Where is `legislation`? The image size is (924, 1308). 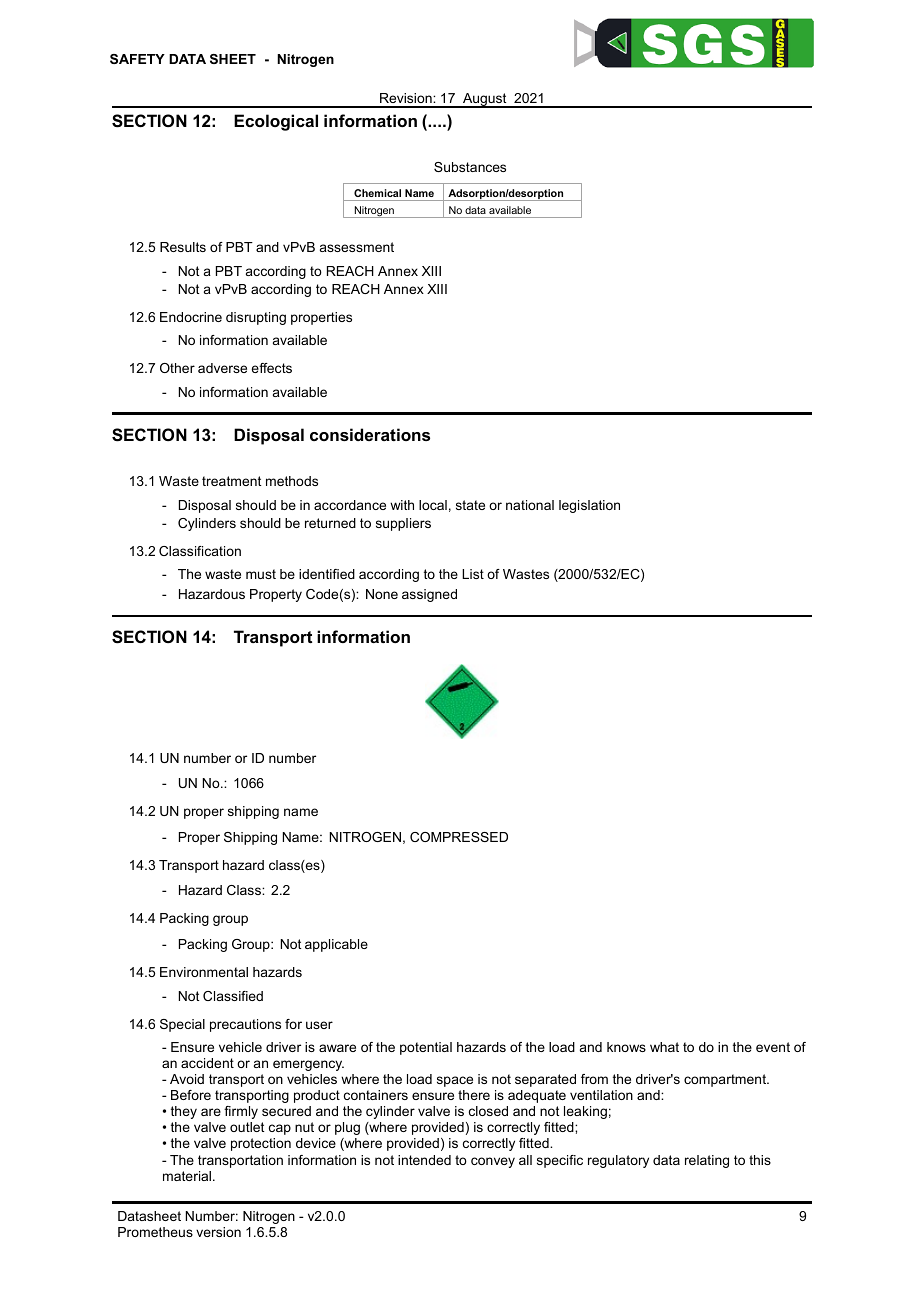
legislation is located at coordinates (589, 506).
